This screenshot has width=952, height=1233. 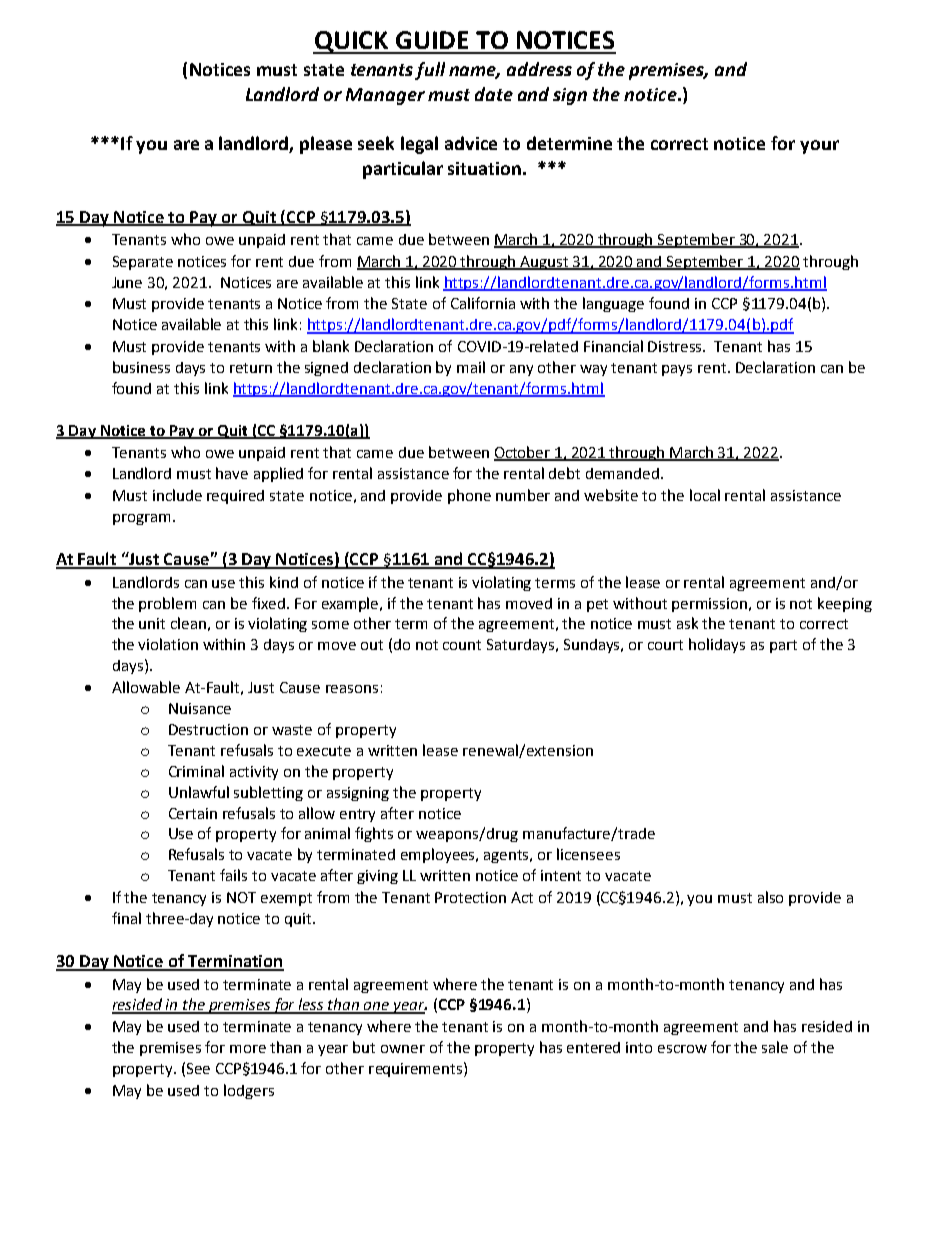 What do you see at coordinates (462, 645) in the screenshot?
I see `count` at bounding box center [462, 645].
